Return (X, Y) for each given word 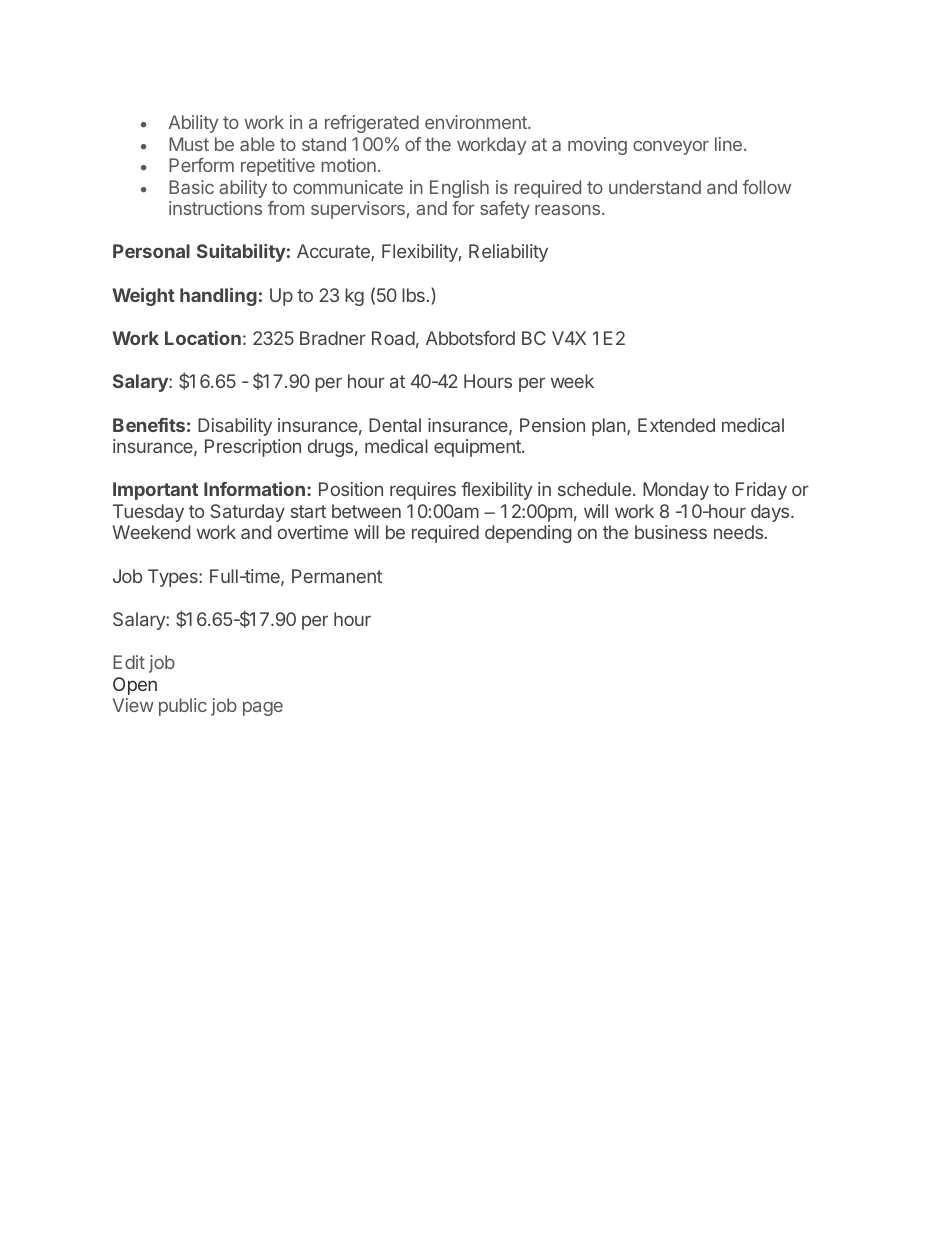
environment (477, 122)
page (263, 708)
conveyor (671, 148)
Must (189, 144)
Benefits (149, 425)
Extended (676, 425)
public (183, 707)
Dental (395, 425)
